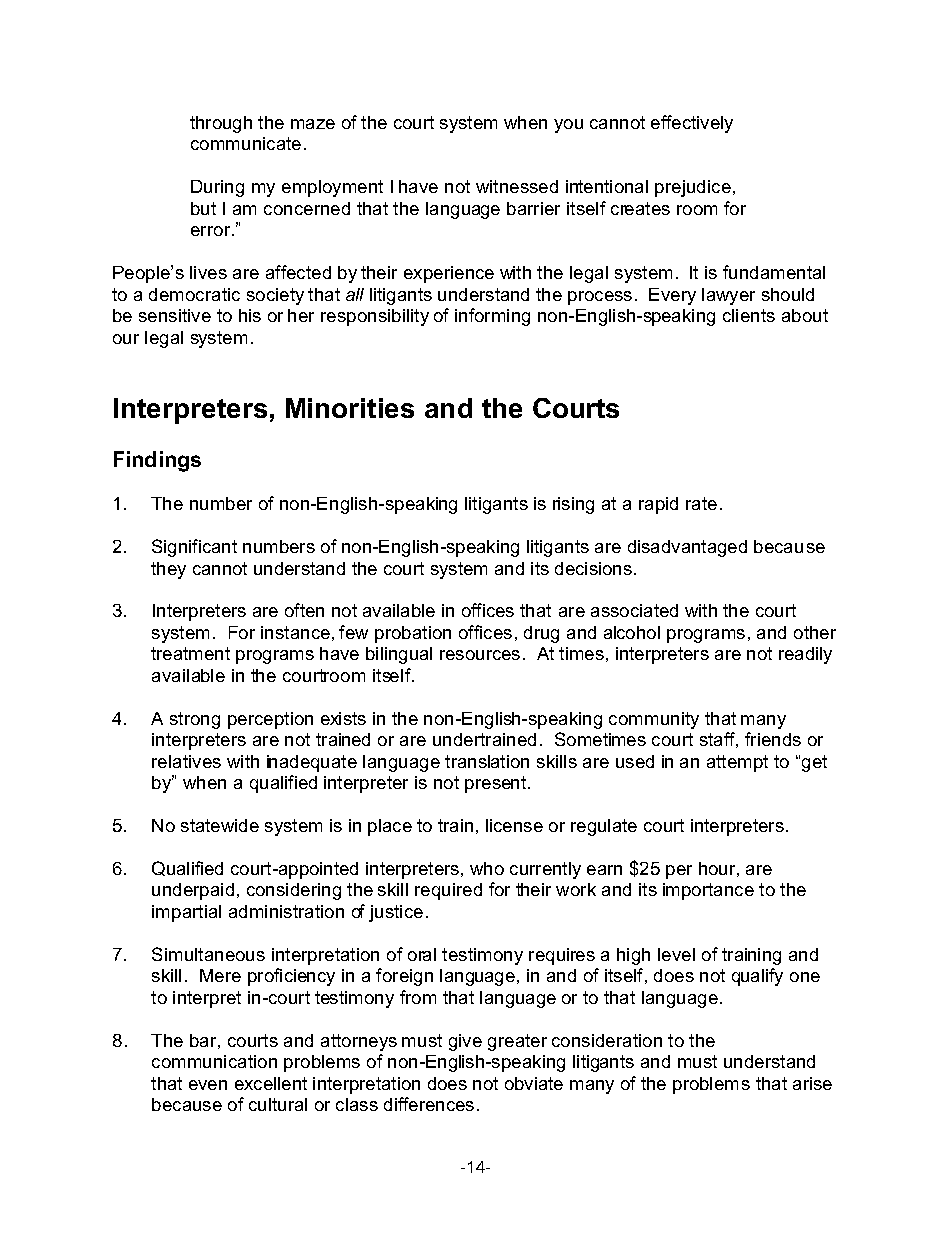  What do you see at coordinates (214, 1061) in the image?
I see `communication` at bounding box center [214, 1061].
